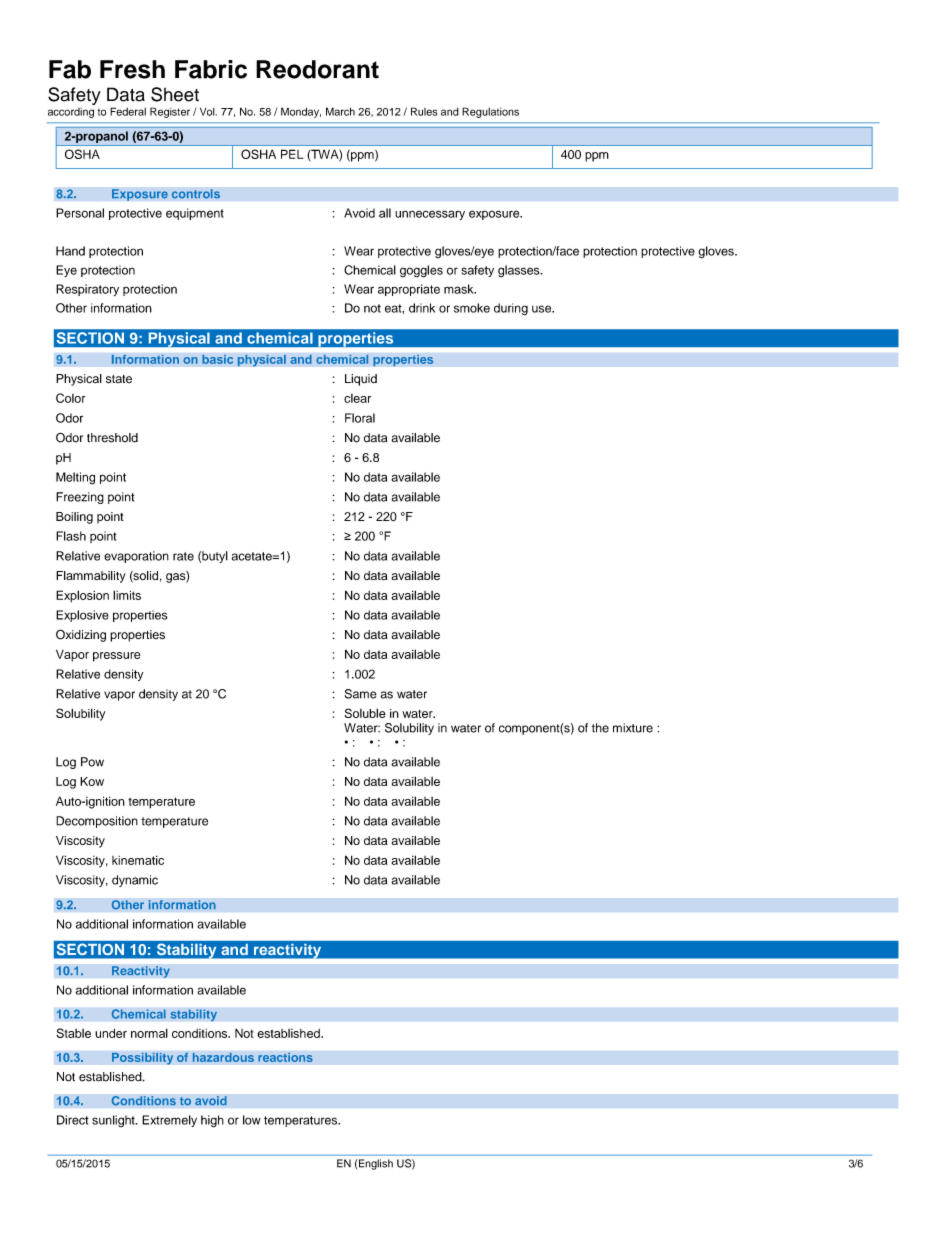 The width and height of the image is (952, 1233). I want to click on mixture, so click(633, 728).
